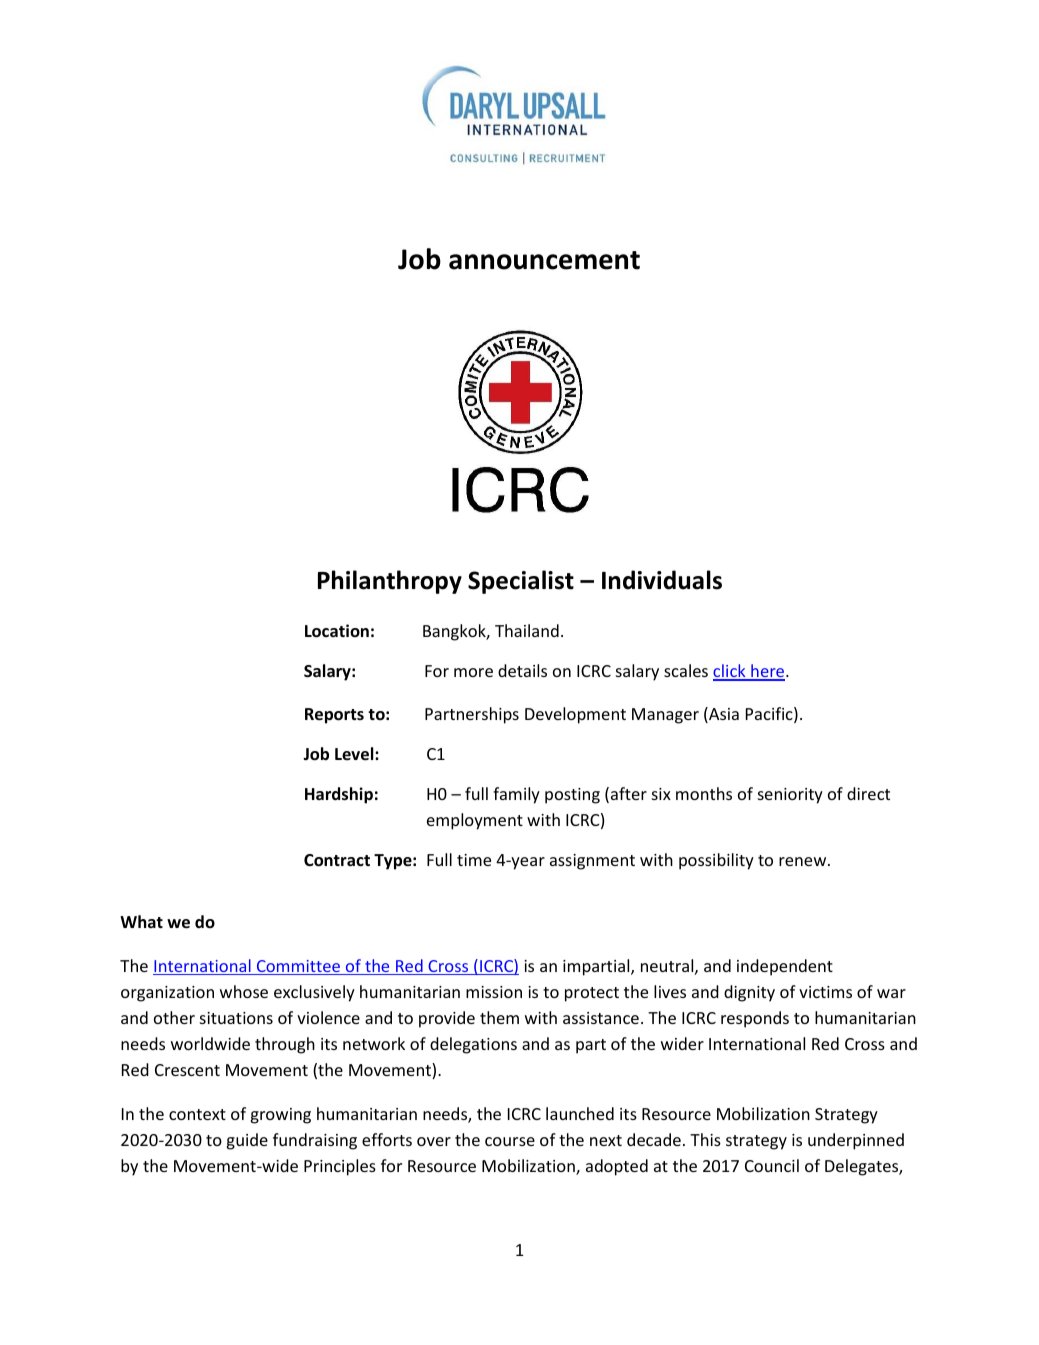  I want to click on Reports, so click(334, 716).
